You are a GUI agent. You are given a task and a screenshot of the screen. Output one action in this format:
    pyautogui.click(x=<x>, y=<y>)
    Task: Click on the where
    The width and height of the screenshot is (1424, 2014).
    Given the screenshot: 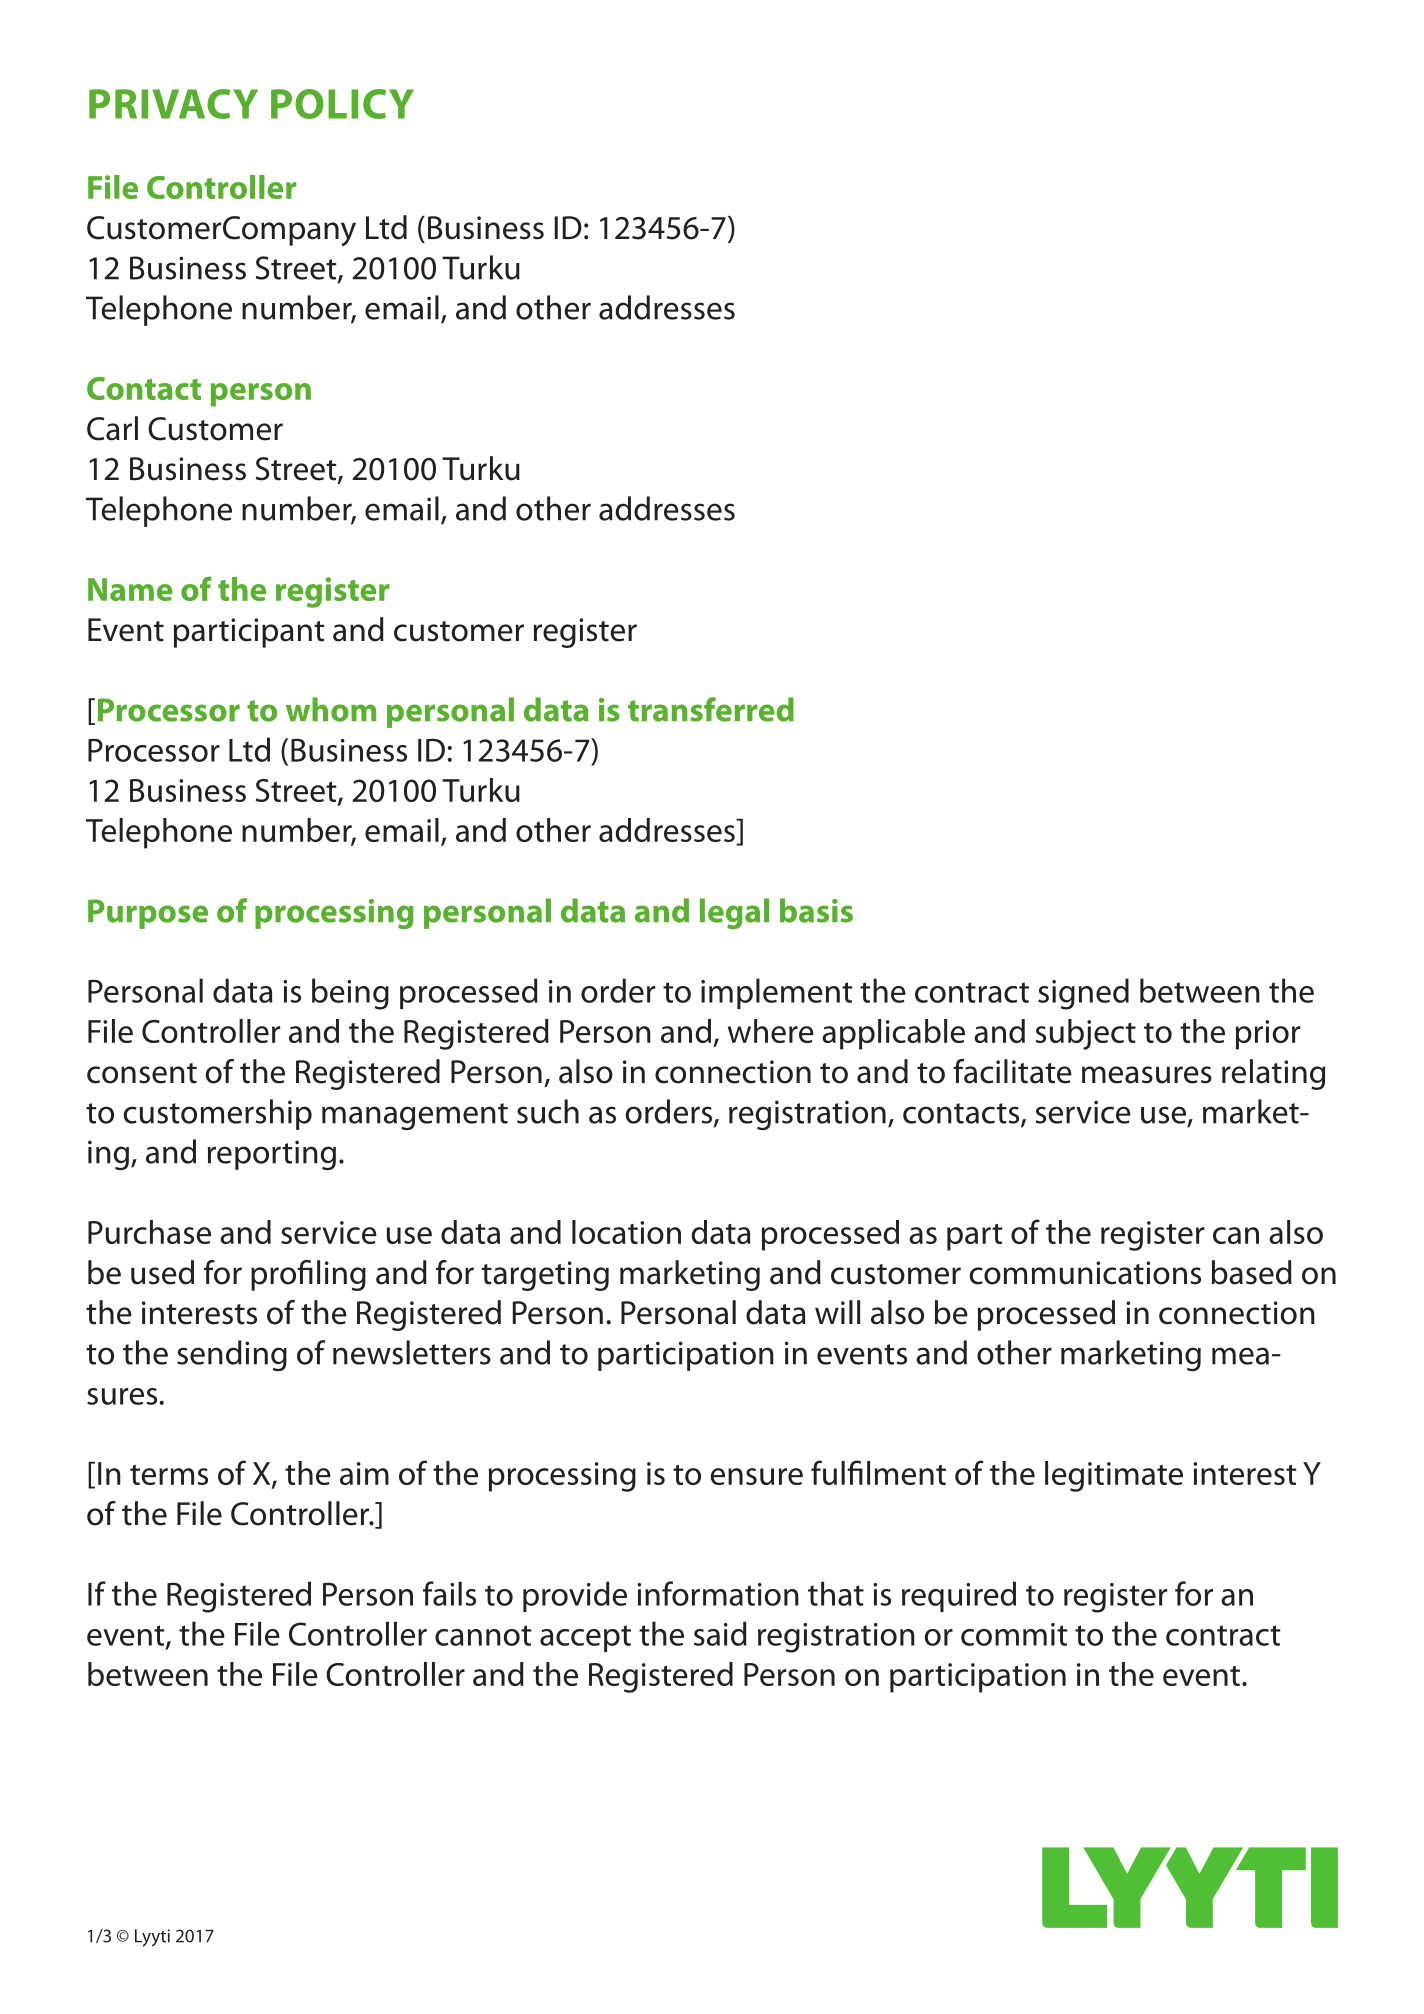 What is the action you would take?
    pyautogui.click(x=771, y=1031)
